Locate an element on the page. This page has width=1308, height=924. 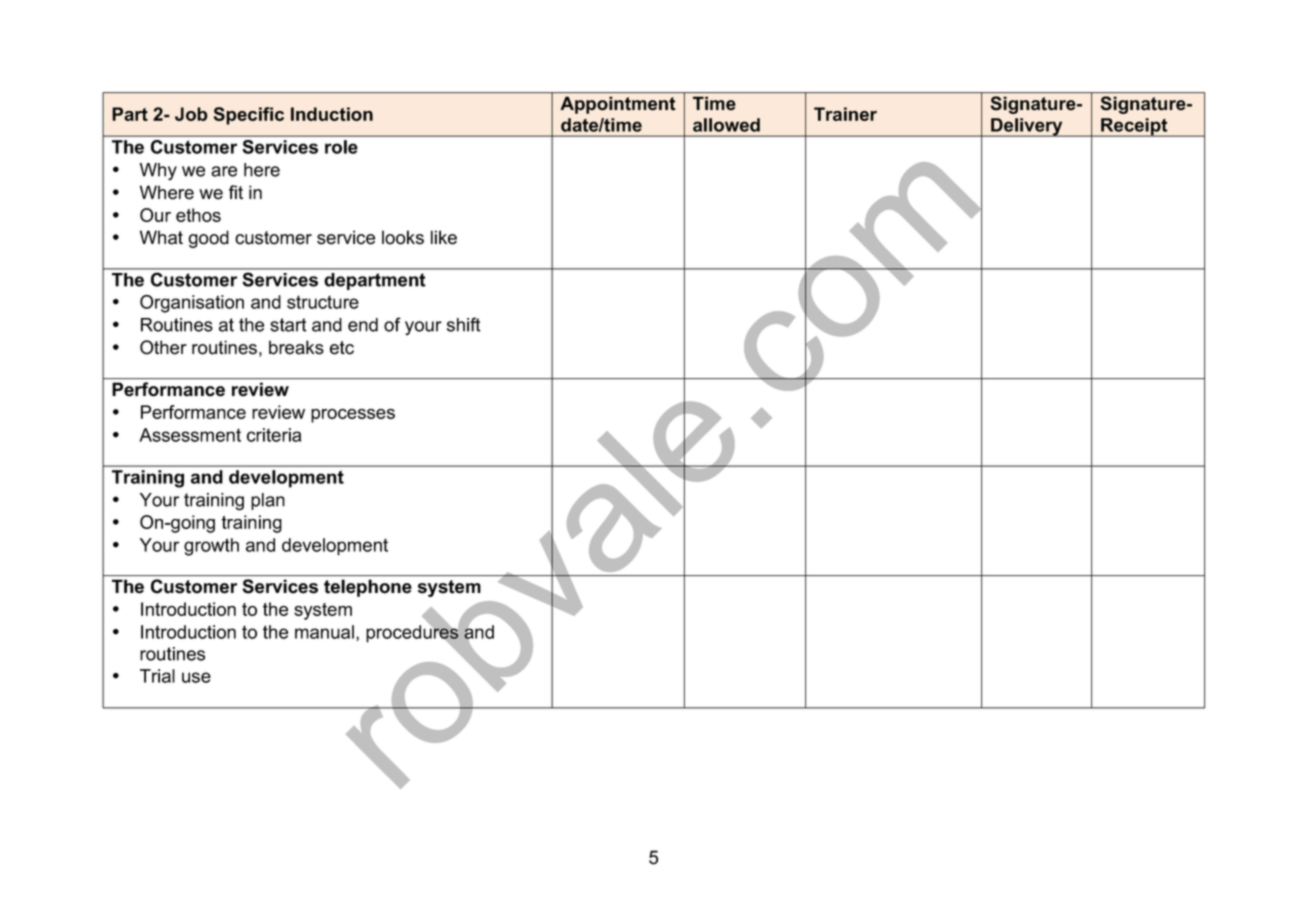
shift is located at coordinates (464, 324).
